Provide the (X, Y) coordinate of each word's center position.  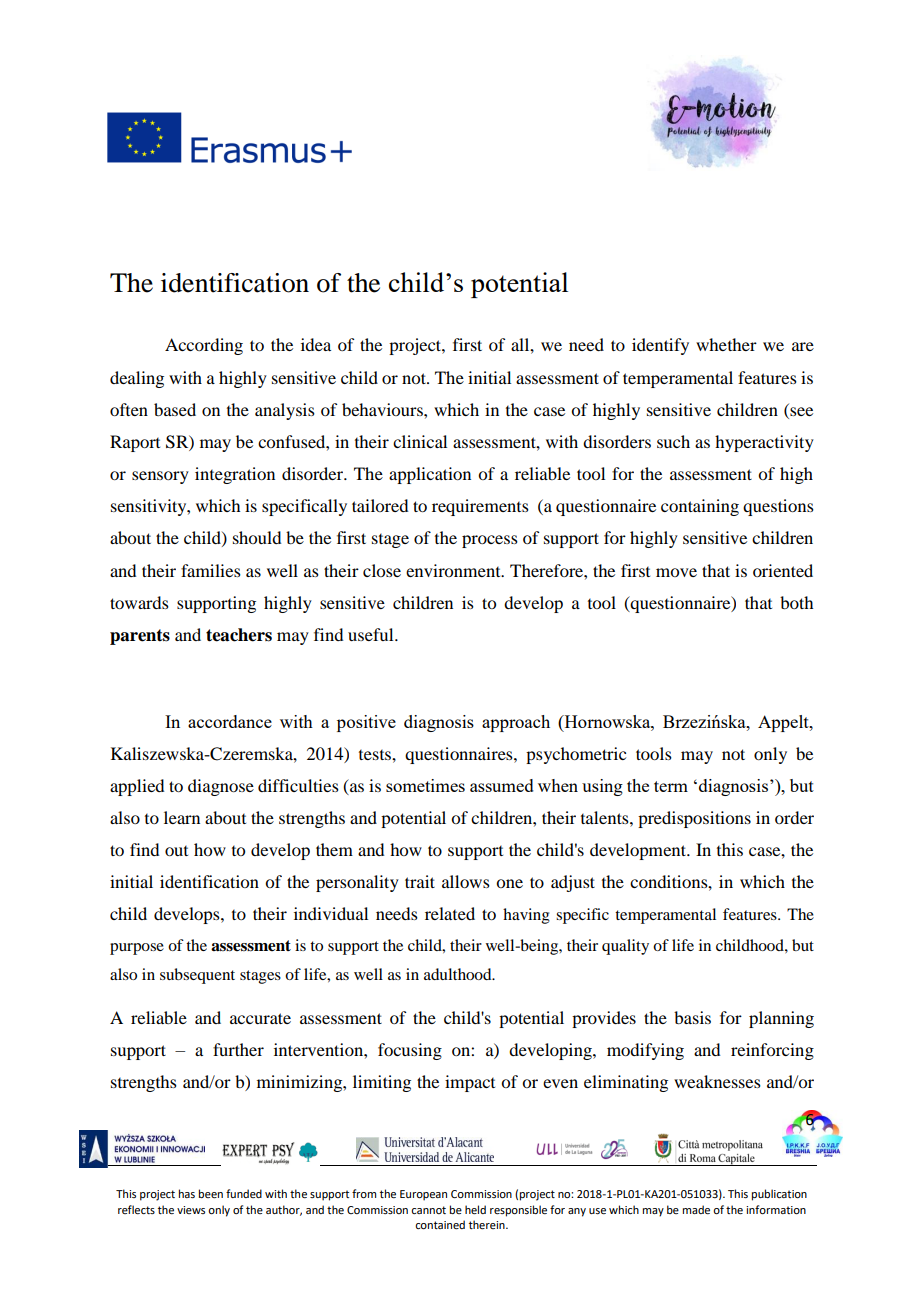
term (671, 786)
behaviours (383, 409)
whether (726, 344)
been (211, 1193)
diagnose (221, 787)
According (204, 346)
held (475, 1209)
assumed (502, 785)
